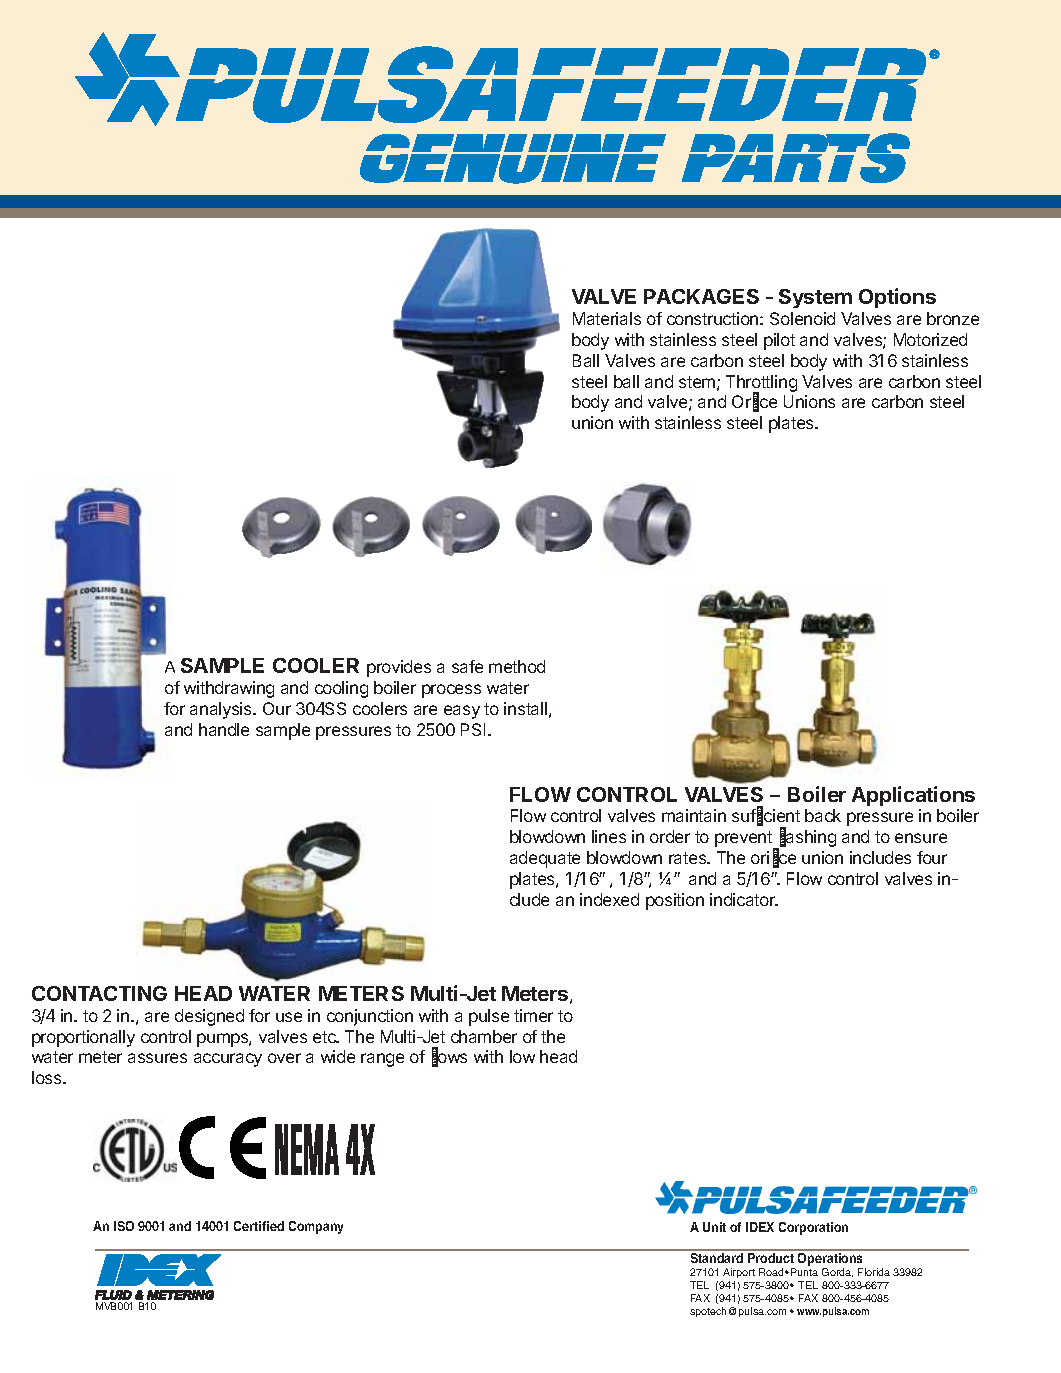  What do you see at coordinates (124, 1226) in the image?
I see `ISO` at bounding box center [124, 1226].
